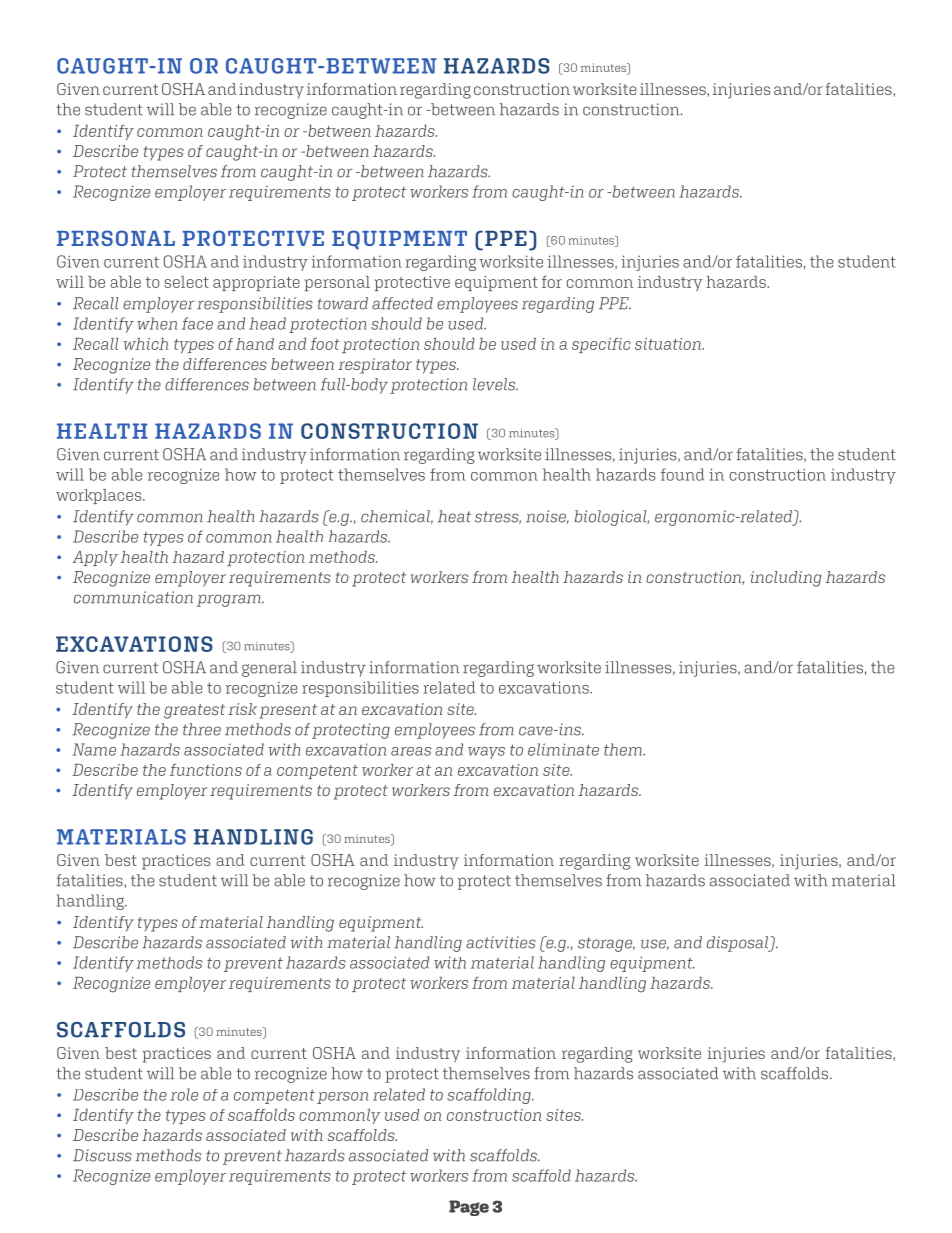 The width and height of the screenshot is (952, 1233). I want to click on disposal, so click(738, 944).
